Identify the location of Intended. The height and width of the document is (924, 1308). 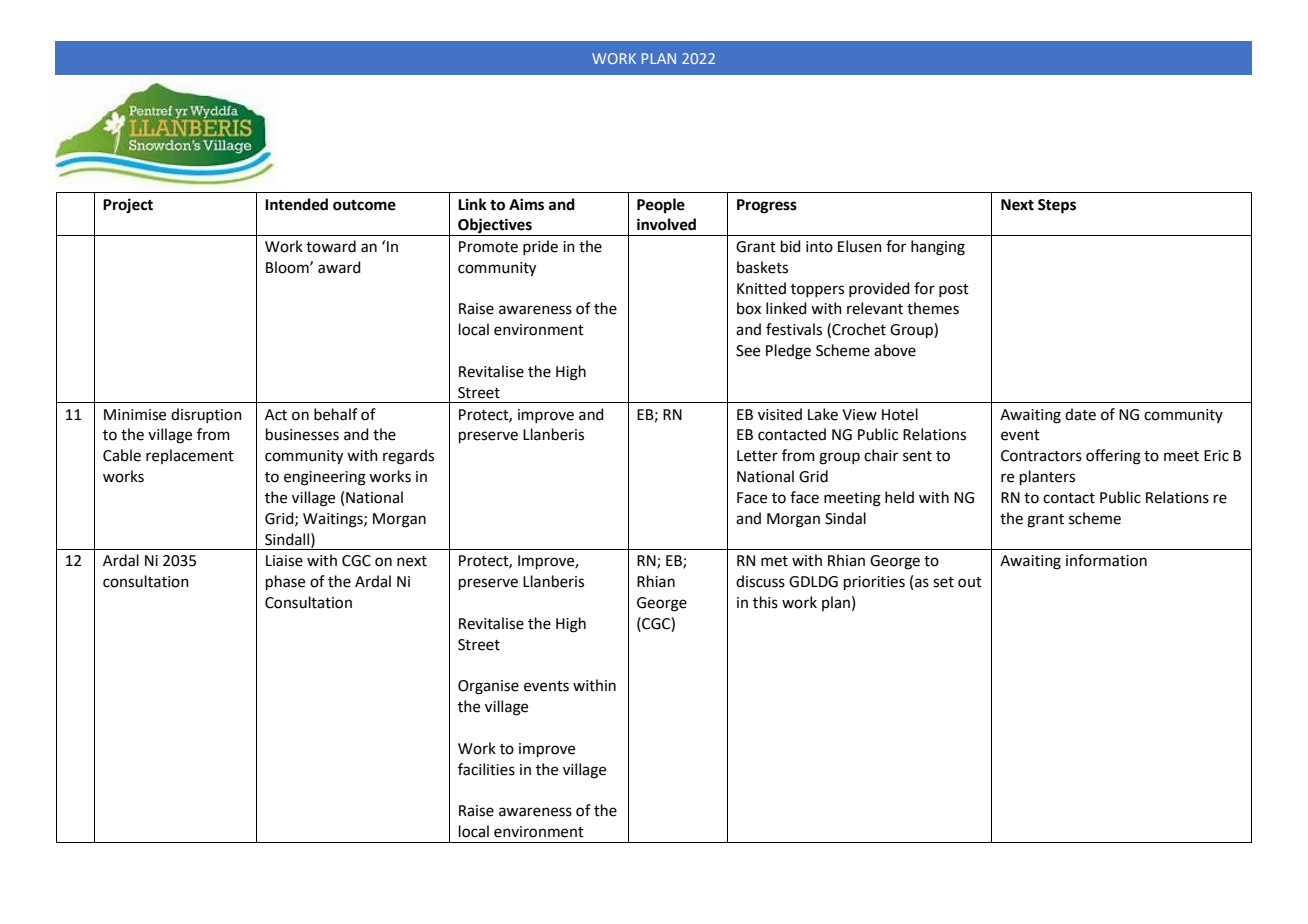
(296, 204).
